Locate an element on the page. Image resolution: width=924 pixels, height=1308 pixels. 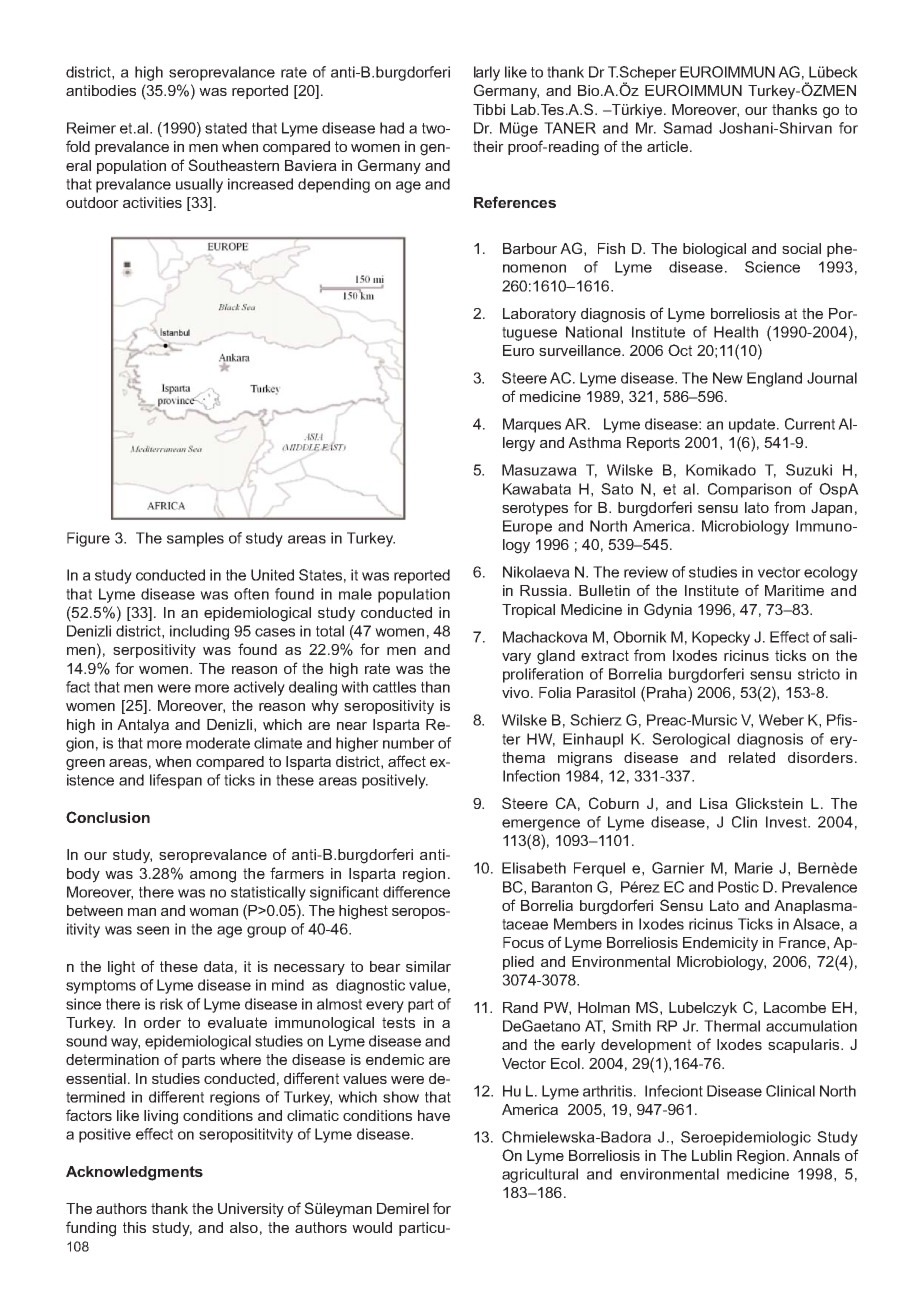
including is located at coordinates (199, 632).
